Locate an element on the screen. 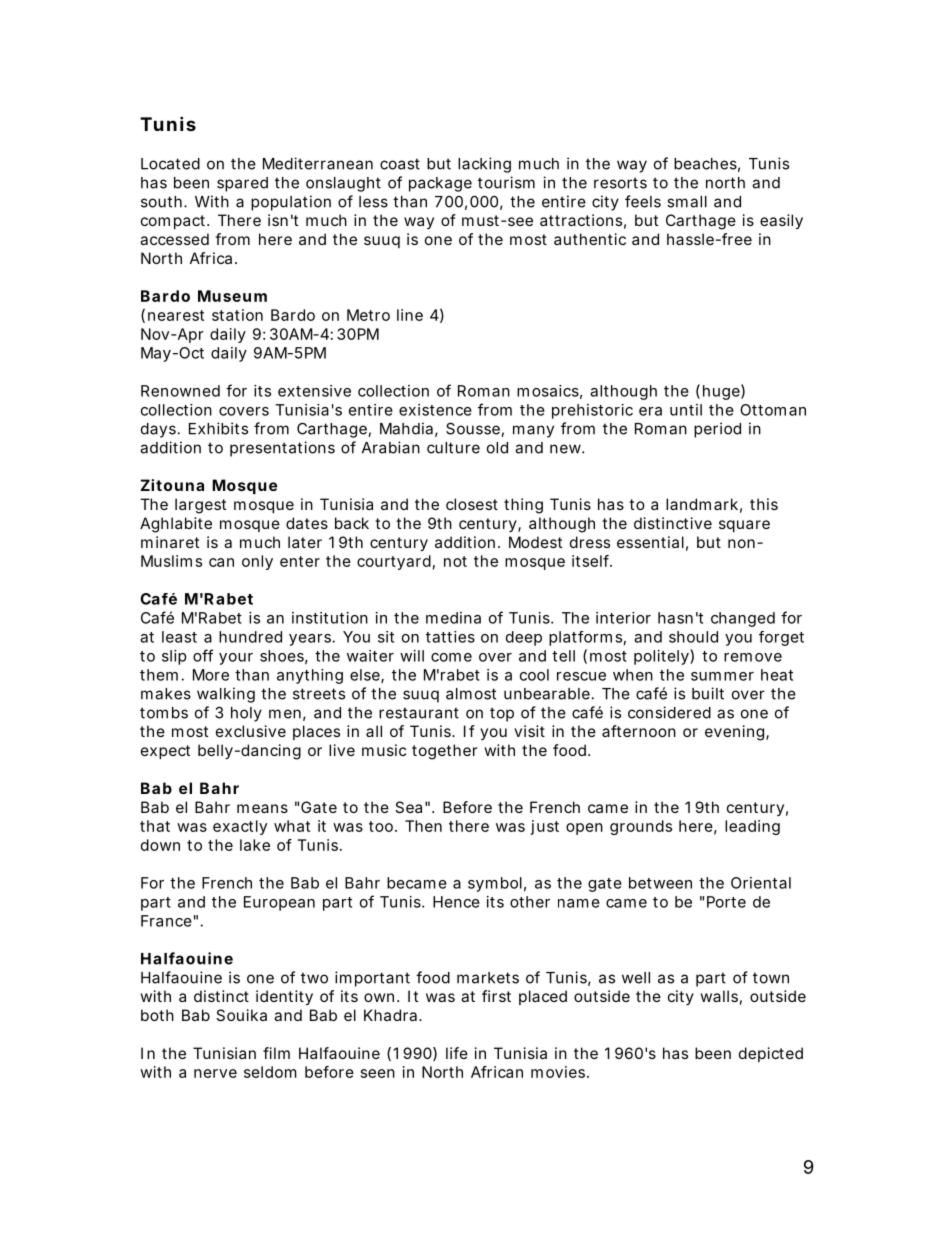 Image resolution: width=952 pixels, height=1233 pixels. small is located at coordinates (687, 202).
